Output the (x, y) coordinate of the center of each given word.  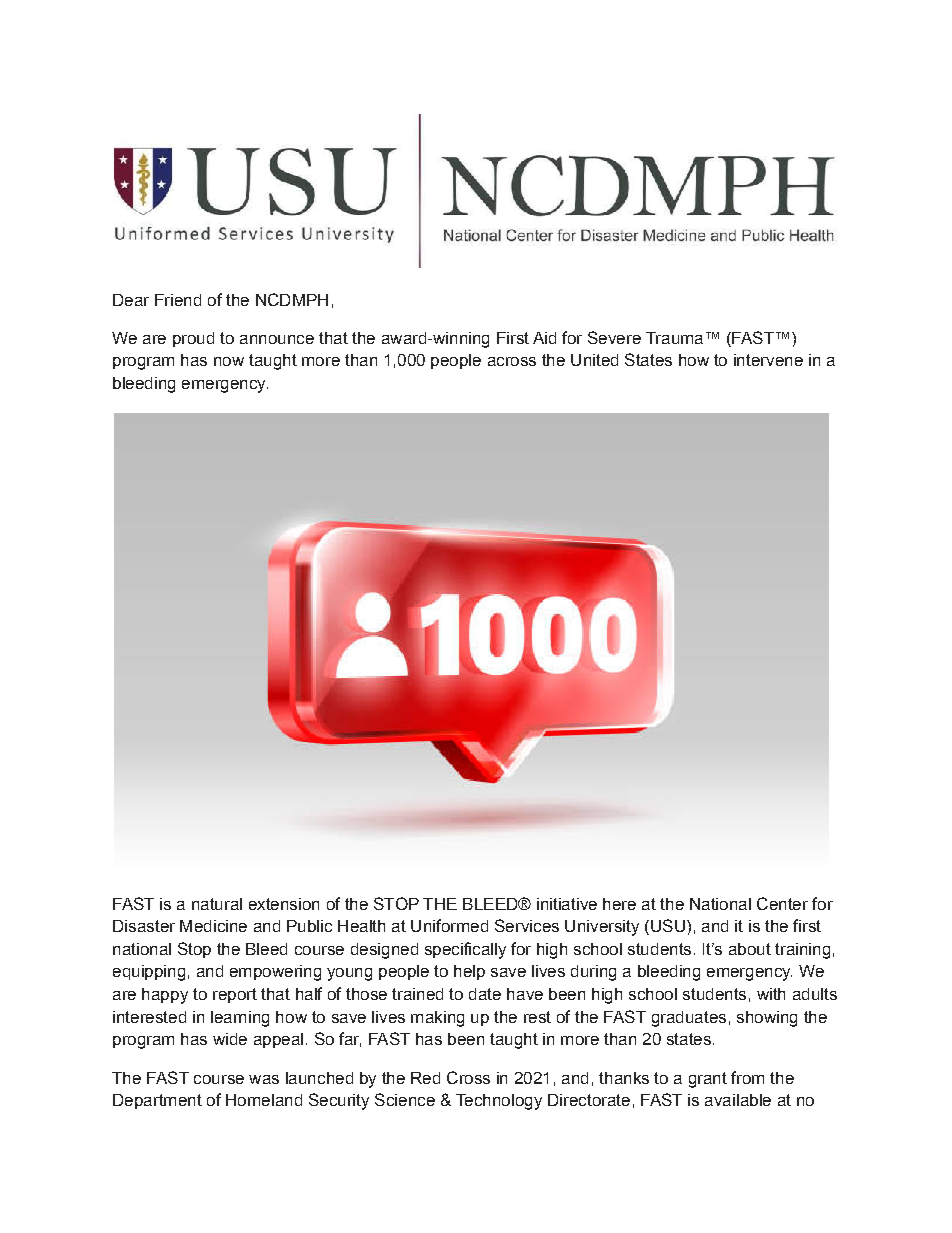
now (229, 361)
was (264, 1079)
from (747, 1077)
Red (425, 1078)
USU (668, 925)
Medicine (213, 926)
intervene (768, 360)
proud (193, 339)
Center (782, 903)
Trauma (674, 338)
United (594, 360)
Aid (544, 338)
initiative (567, 904)
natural (217, 904)
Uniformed (449, 925)
